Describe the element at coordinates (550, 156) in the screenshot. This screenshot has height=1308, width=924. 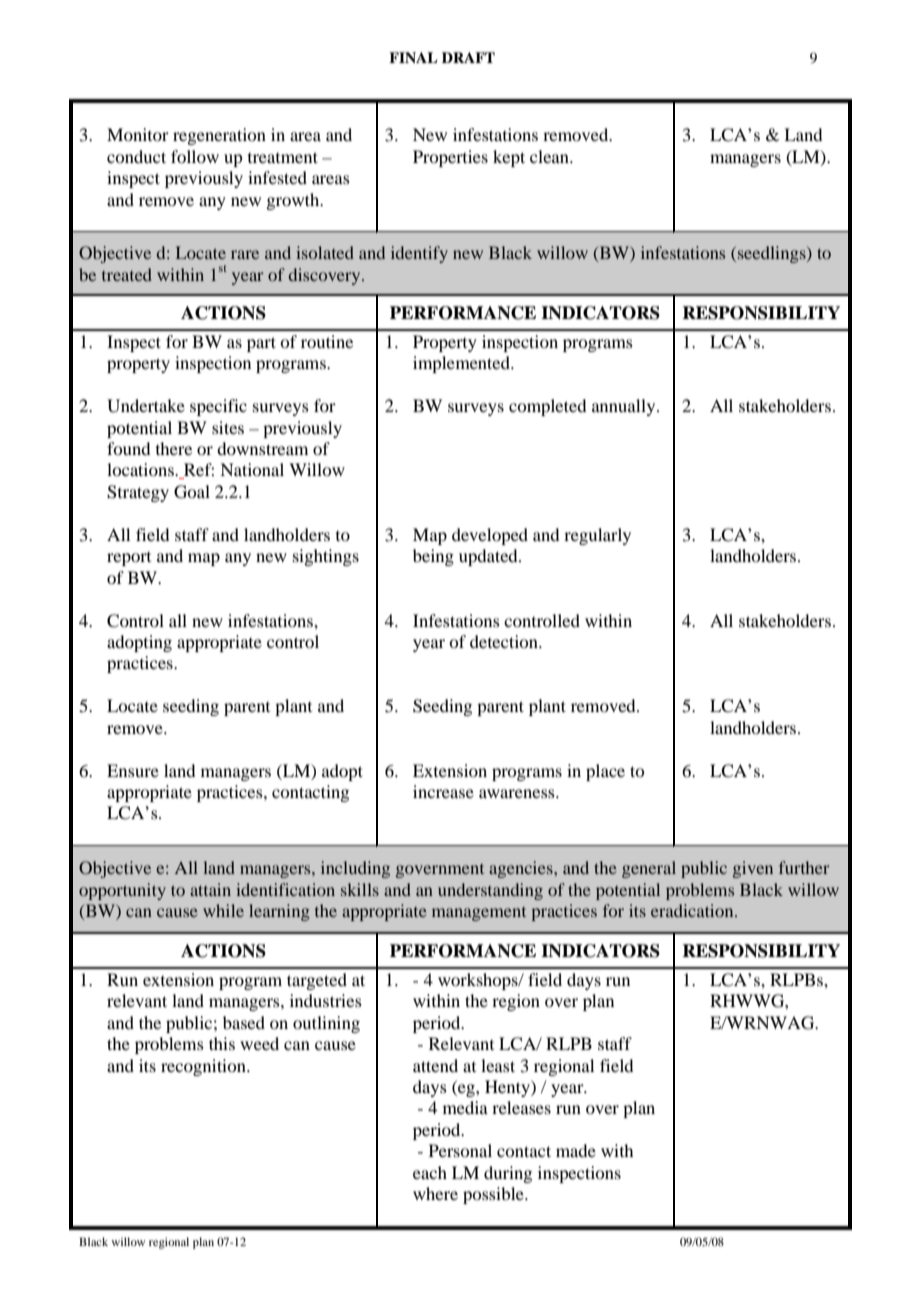
I see `clean` at that location.
